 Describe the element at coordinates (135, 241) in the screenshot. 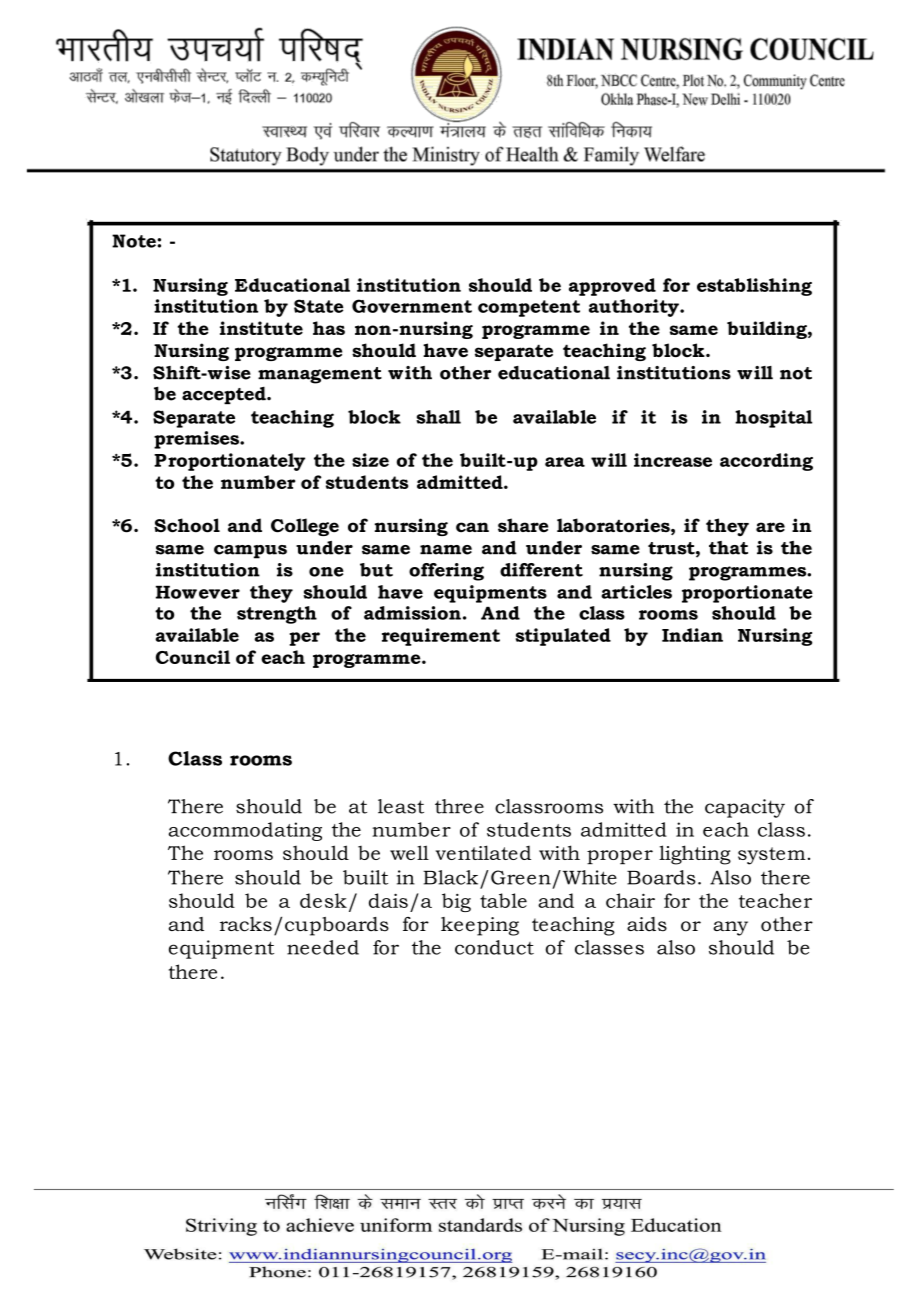

I see `Note` at that location.
